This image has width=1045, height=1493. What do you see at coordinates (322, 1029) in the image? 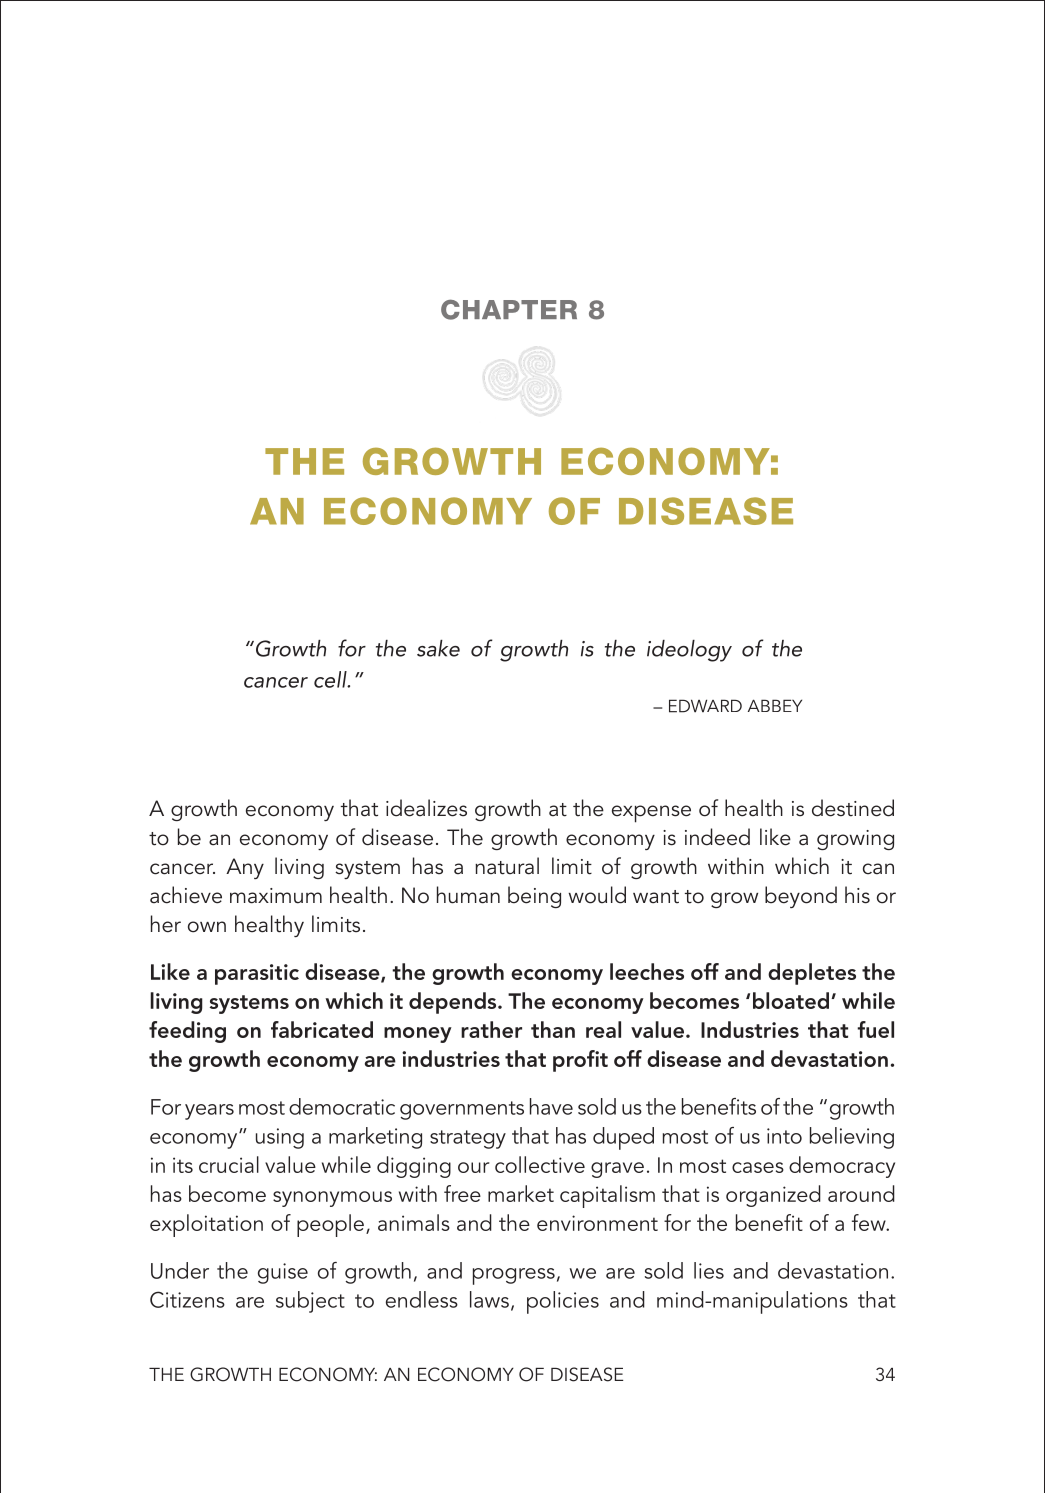
I see `fabricated` at bounding box center [322, 1029].
